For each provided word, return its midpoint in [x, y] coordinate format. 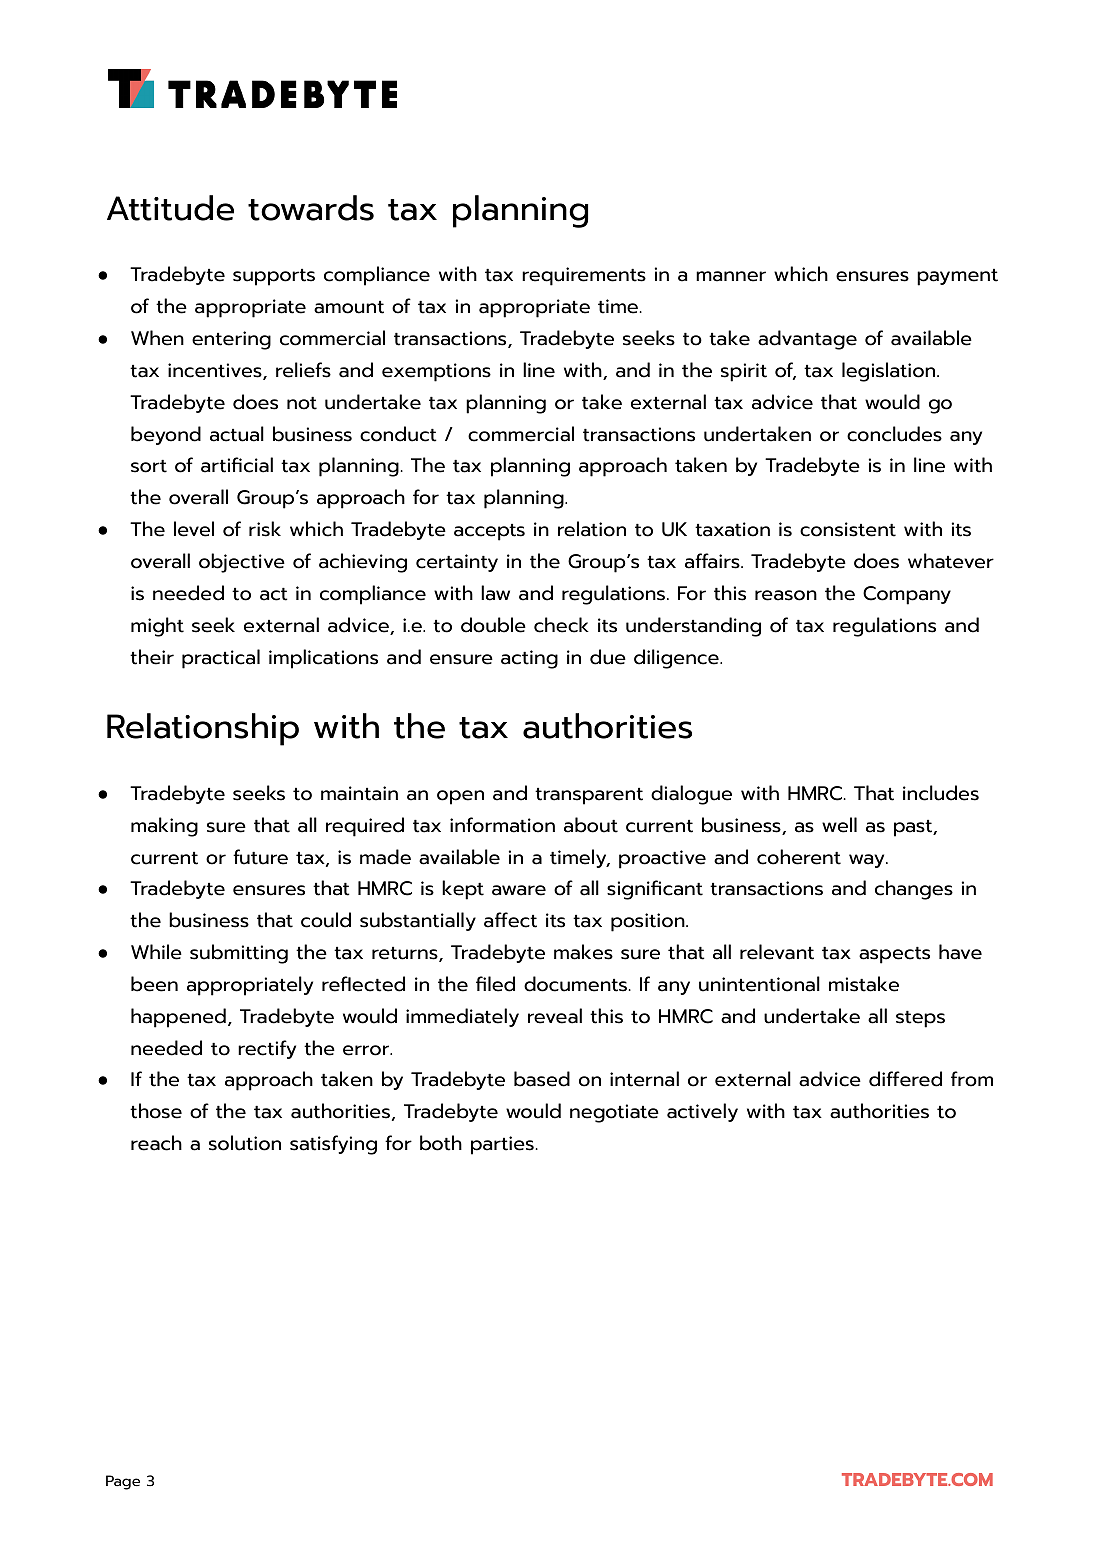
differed [905, 1079]
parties [502, 1145]
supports [274, 277]
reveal [555, 1016]
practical [221, 659]
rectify [267, 1049]
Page [123, 1482]
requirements [584, 276]
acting [529, 659]
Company [907, 595]
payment [957, 277]
